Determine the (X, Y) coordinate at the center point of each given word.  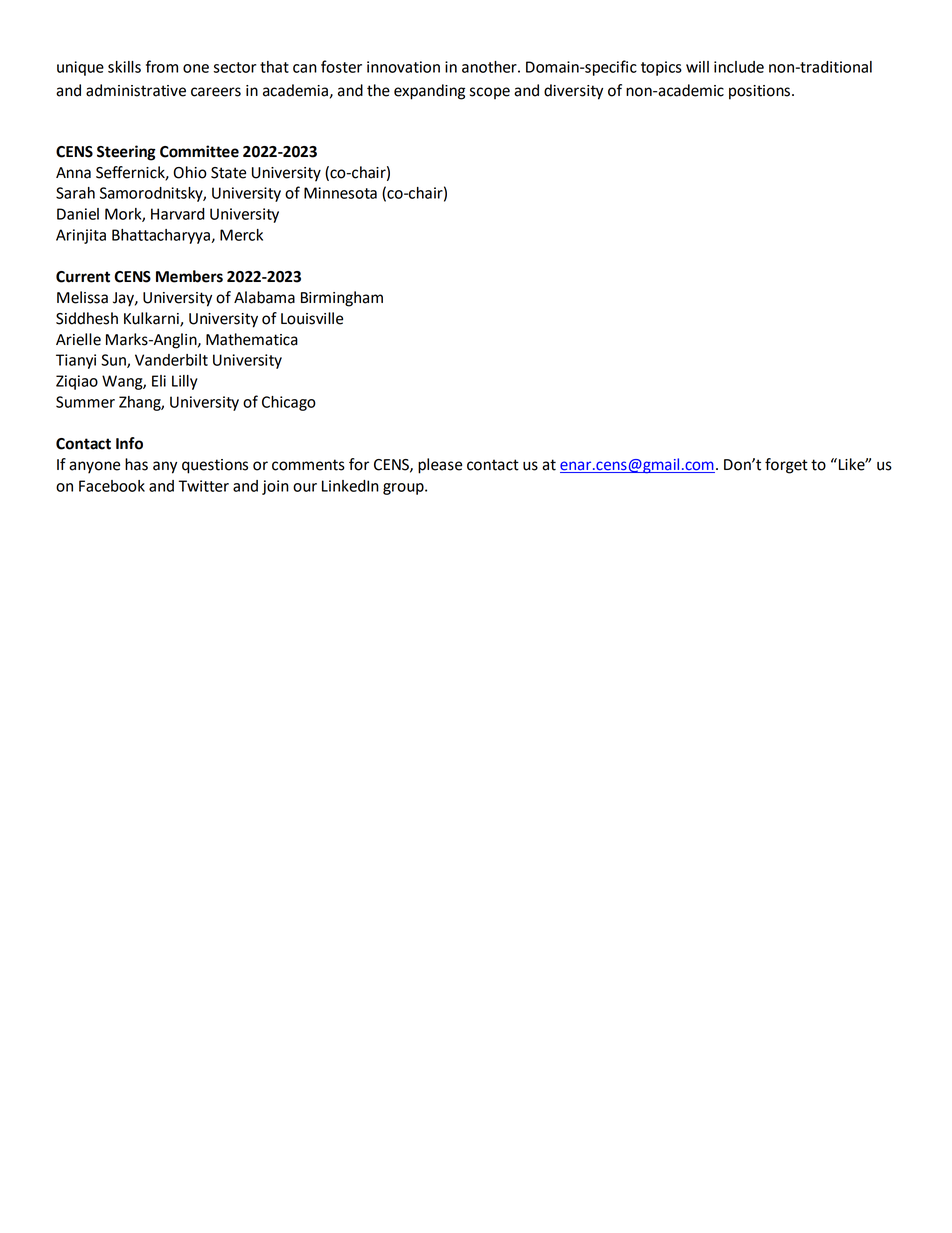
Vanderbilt (171, 360)
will (697, 67)
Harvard (178, 214)
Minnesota (340, 193)
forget (786, 466)
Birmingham (342, 299)
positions (761, 92)
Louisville (312, 318)
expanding (429, 92)
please (440, 466)
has (136, 464)
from (162, 66)
